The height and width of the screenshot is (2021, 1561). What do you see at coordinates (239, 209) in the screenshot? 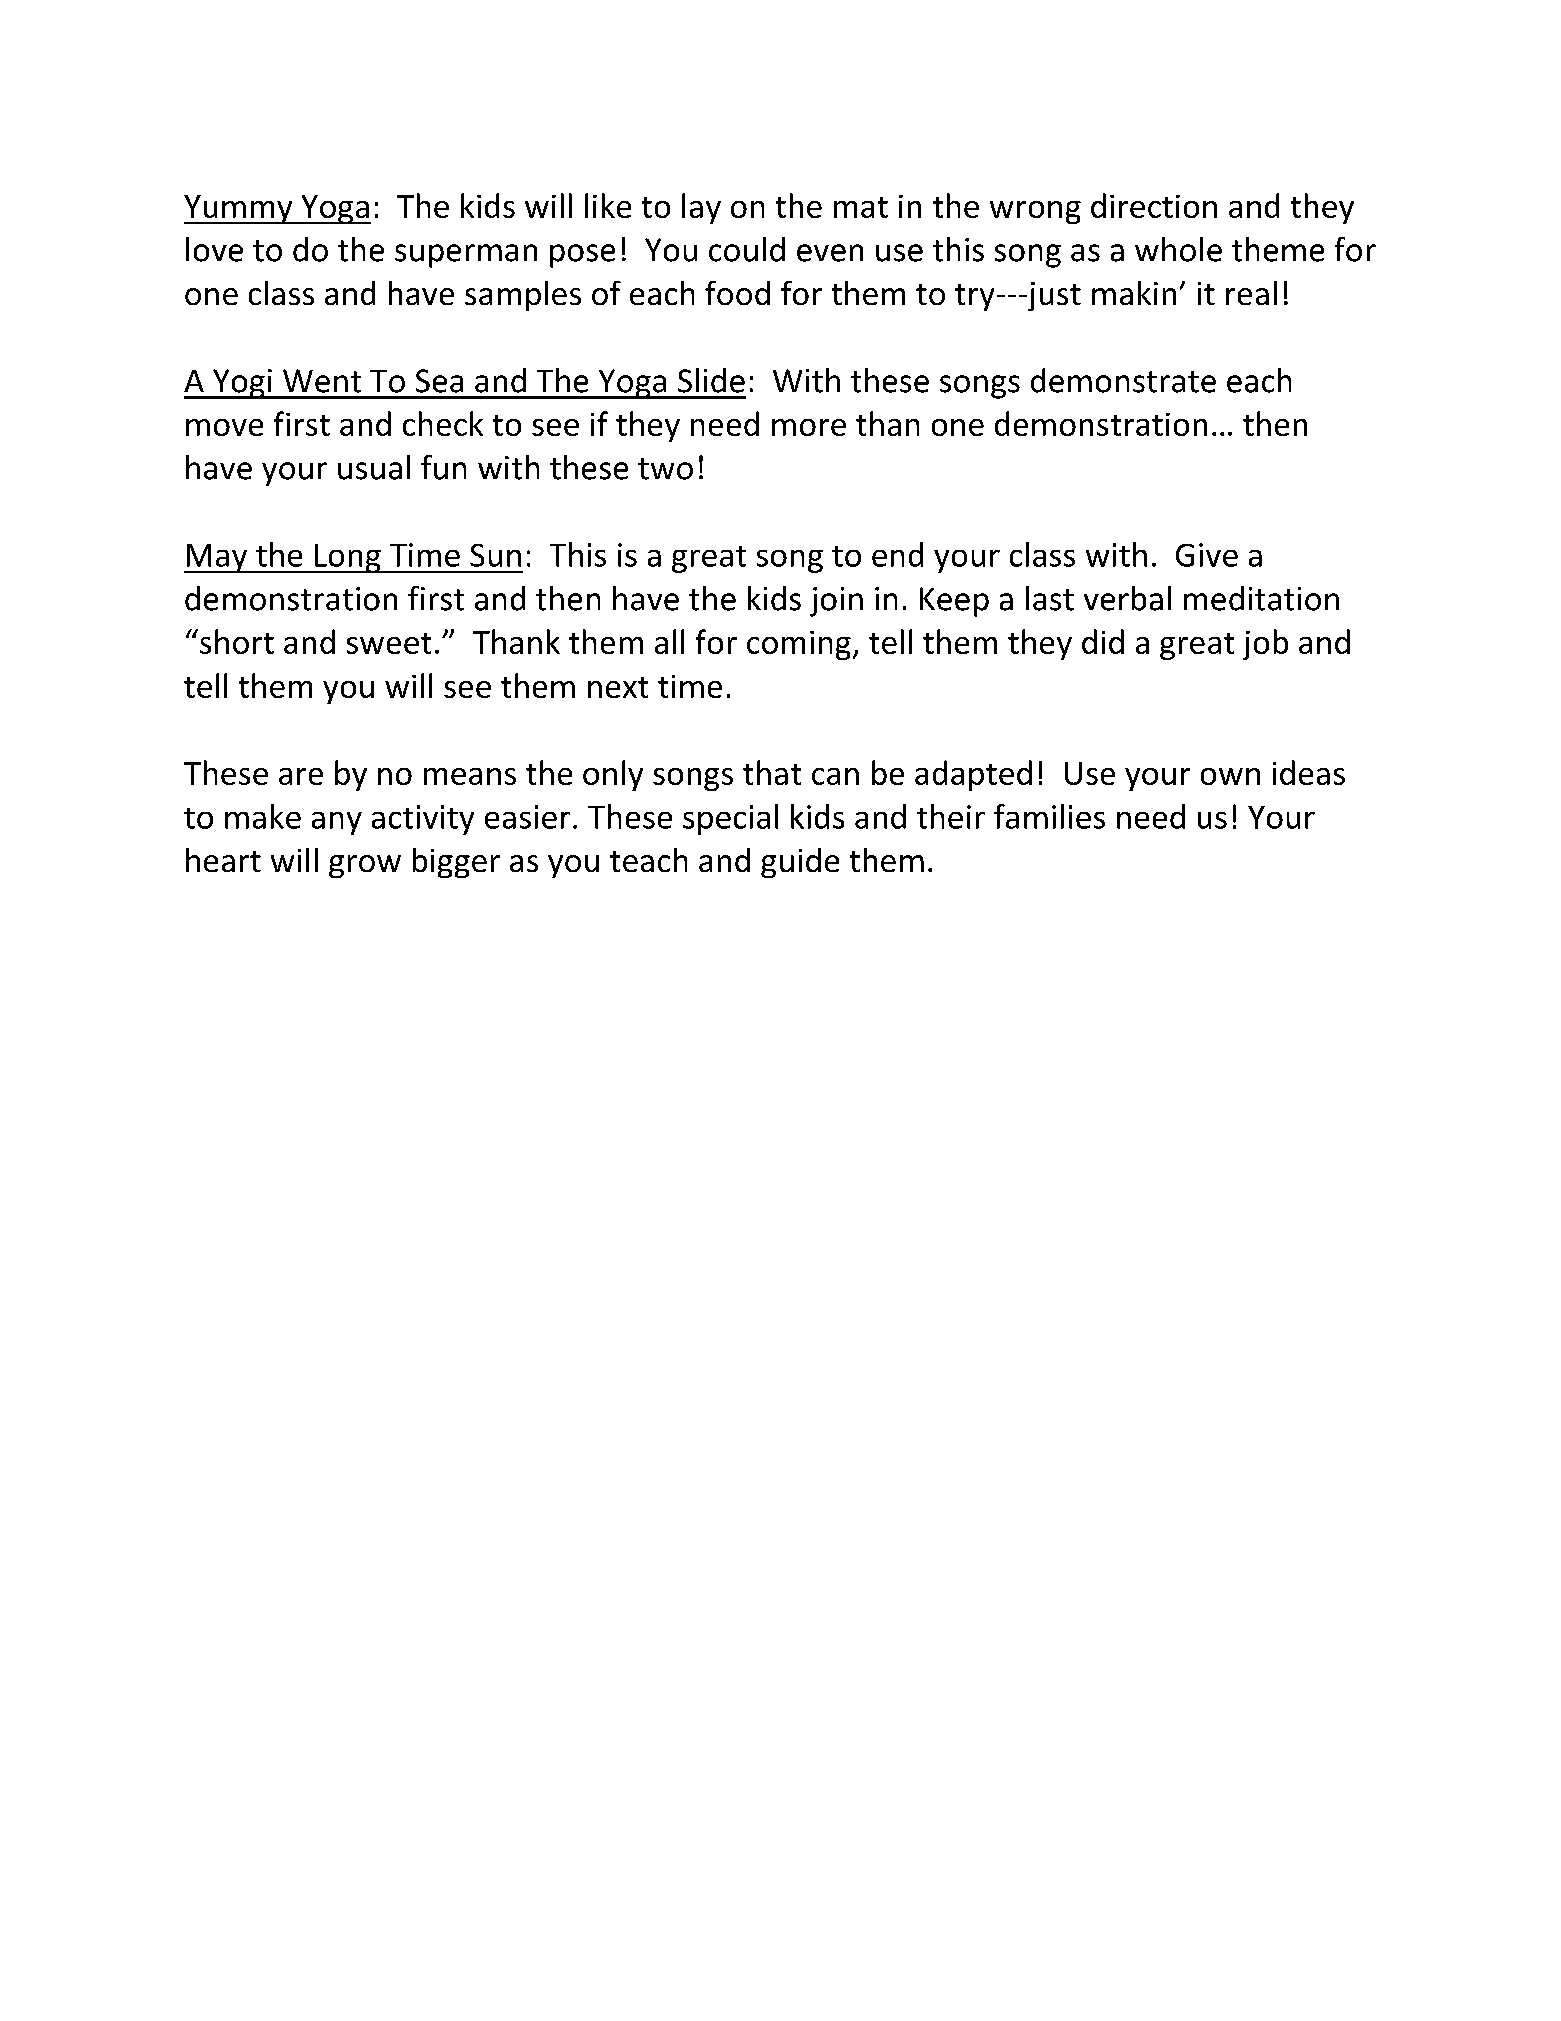
I see `Yummy` at bounding box center [239, 209].
